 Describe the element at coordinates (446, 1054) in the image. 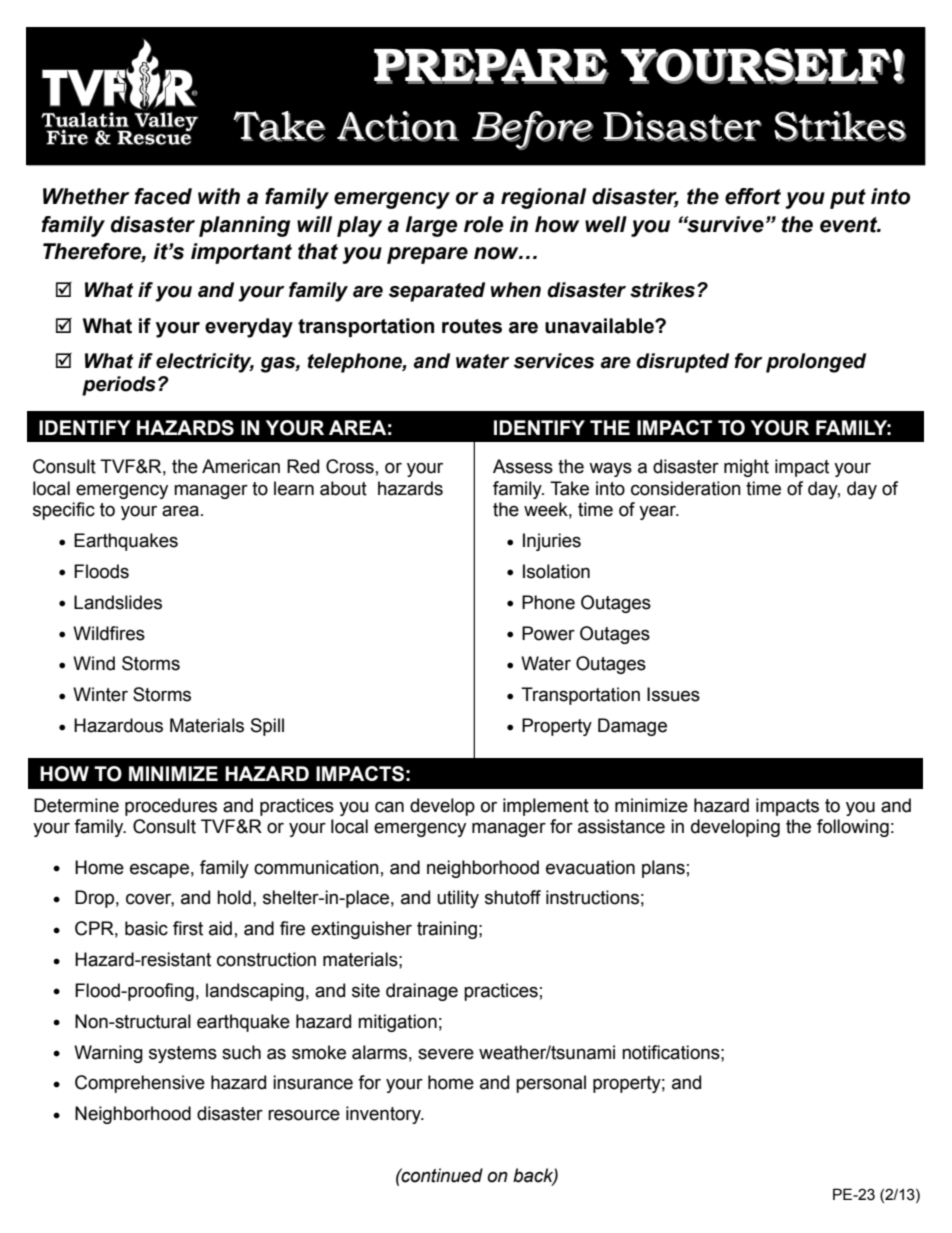

I see `severe` at that location.
